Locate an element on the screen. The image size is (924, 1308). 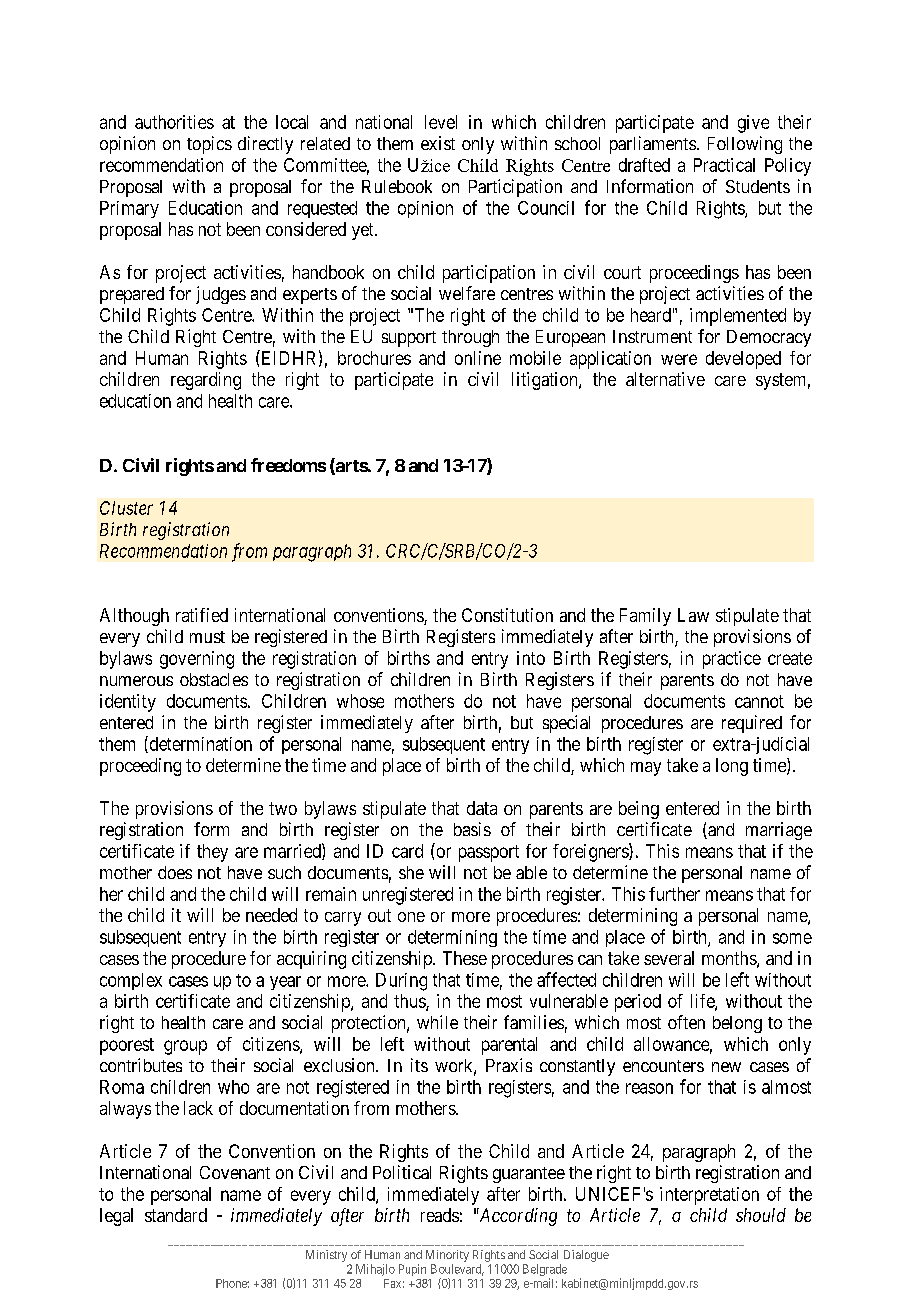
These is located at coordinates (465, 958).
